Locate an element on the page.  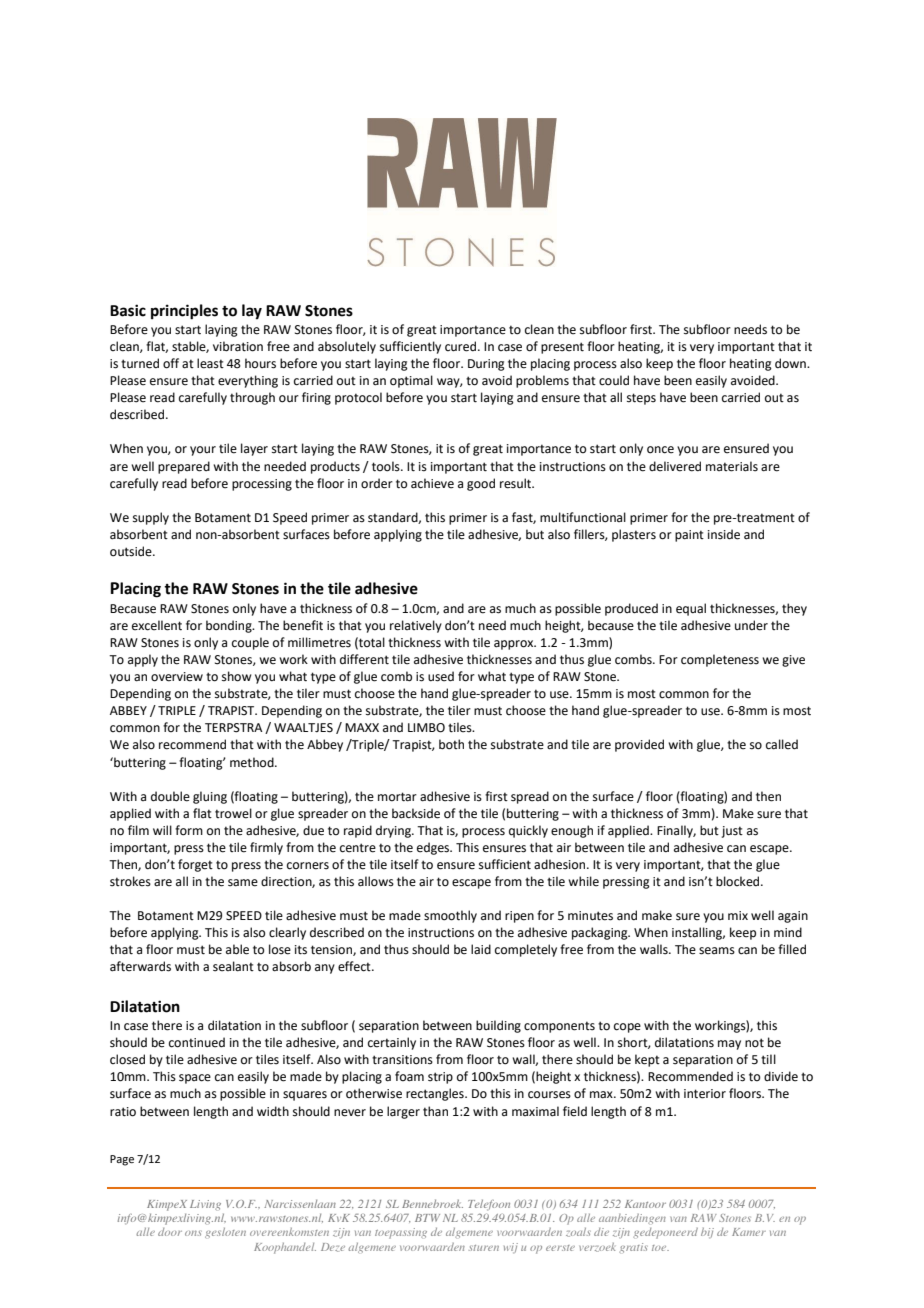
relatively is located at coordinates (416, 626).
